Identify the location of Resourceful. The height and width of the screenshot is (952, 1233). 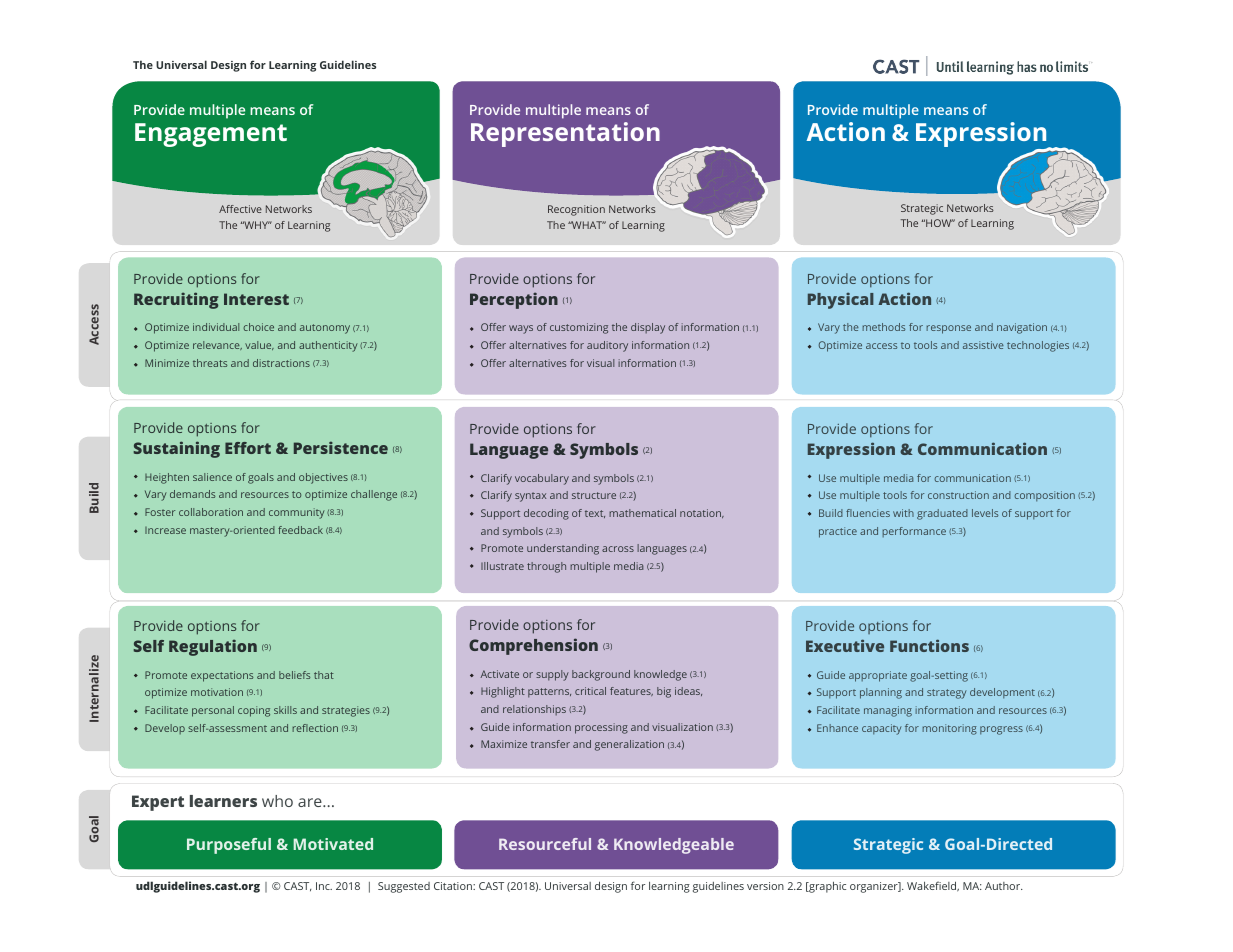
(545, 844).
